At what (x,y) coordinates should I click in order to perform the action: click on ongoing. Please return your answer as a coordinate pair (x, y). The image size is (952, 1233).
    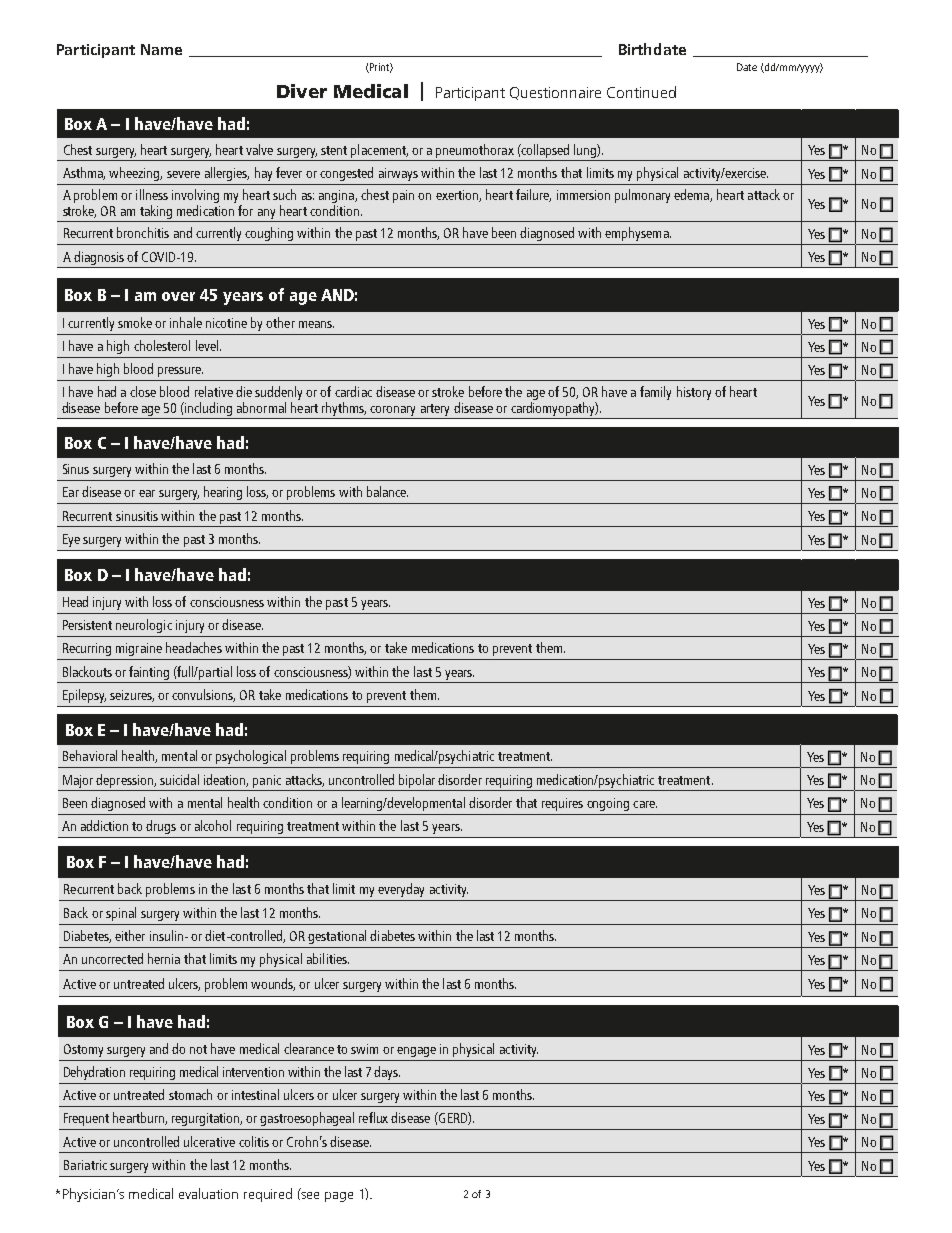
    Looking at the image, I should click on (608, 804).
